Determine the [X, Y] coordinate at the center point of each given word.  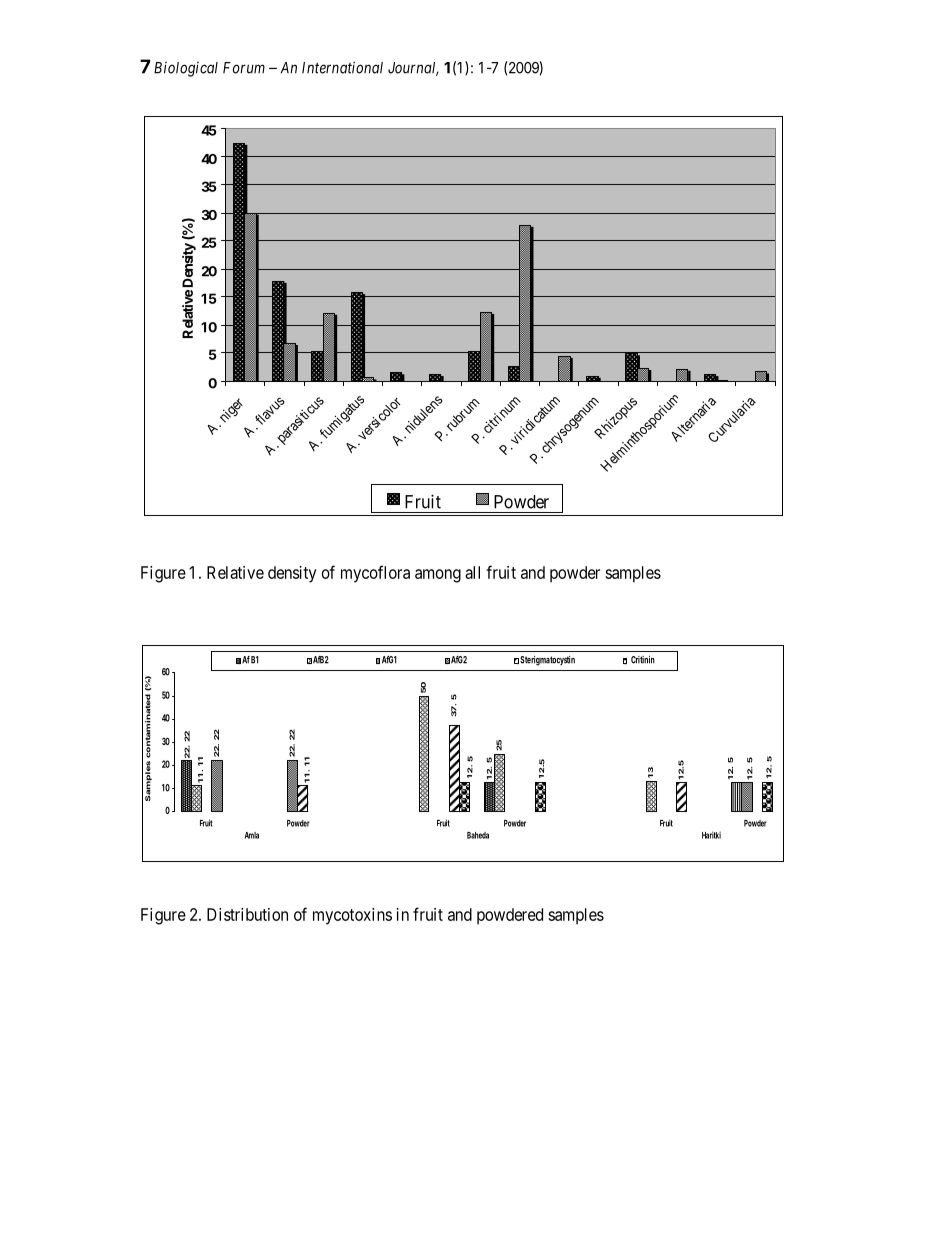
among [438, 576]
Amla [252, 835]
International [342, 67]
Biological [186, 69]
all [472, 572]
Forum [244, 68]
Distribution [247, 914]
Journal [413, 69]
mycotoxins [352, 916]
